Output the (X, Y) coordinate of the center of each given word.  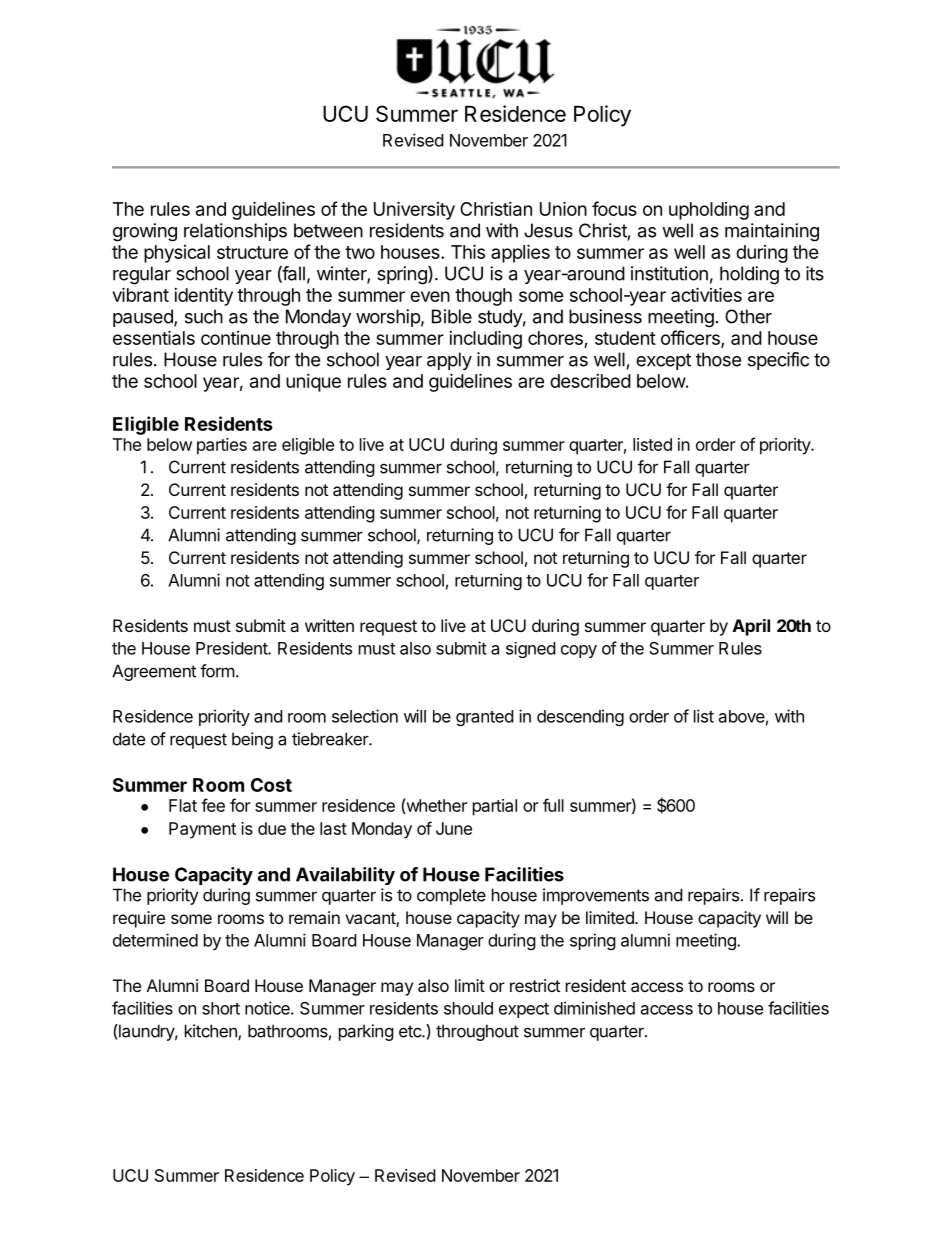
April (751, 627)
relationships (235, 232)
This (468, 251)
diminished (594, 1008)
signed (530, 650)
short (221, 1008)
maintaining (772, 232)
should (468, 1008)
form (217, 671)
